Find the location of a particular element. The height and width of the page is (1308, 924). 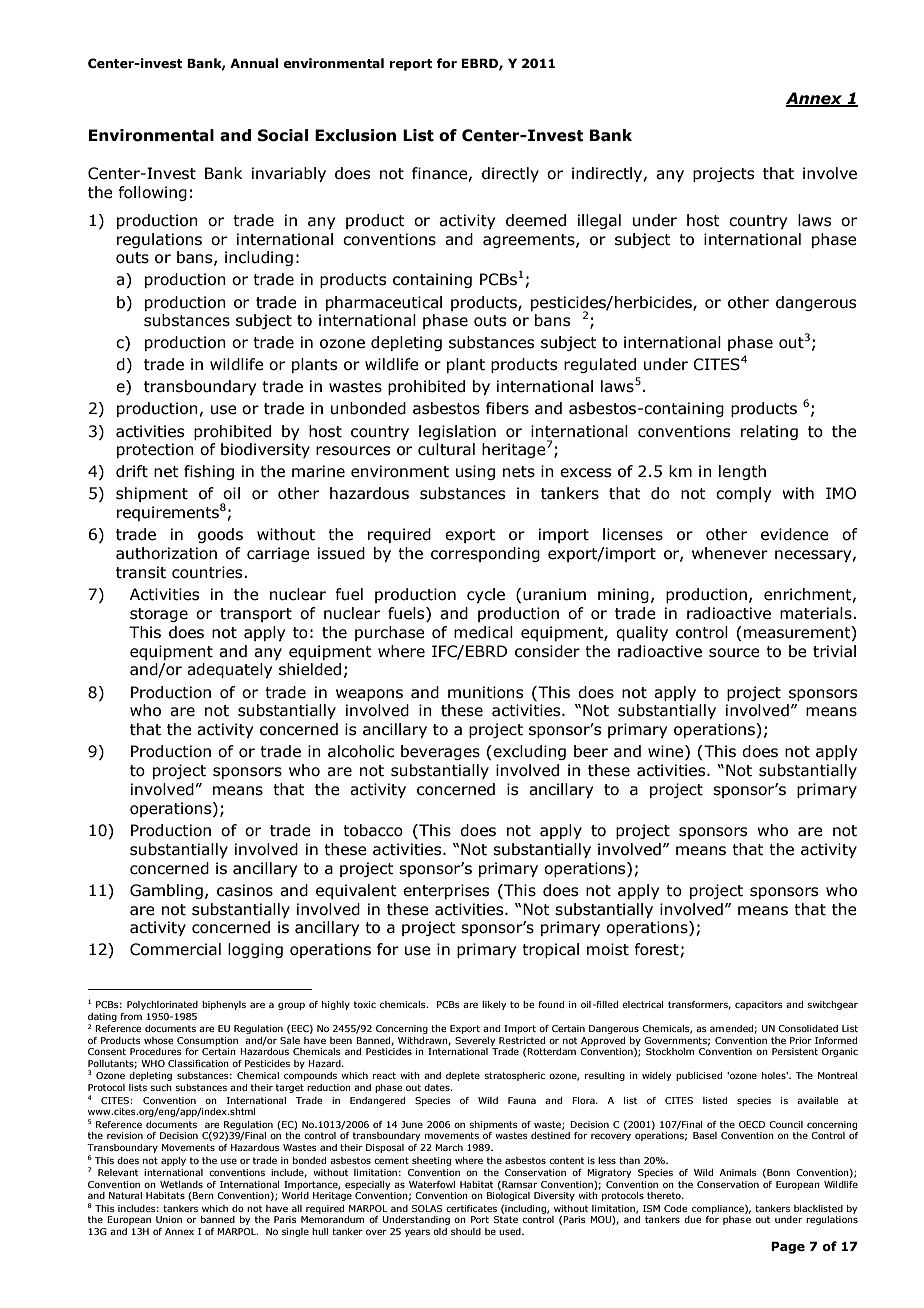

relating is located at coordinates (769, 432).
